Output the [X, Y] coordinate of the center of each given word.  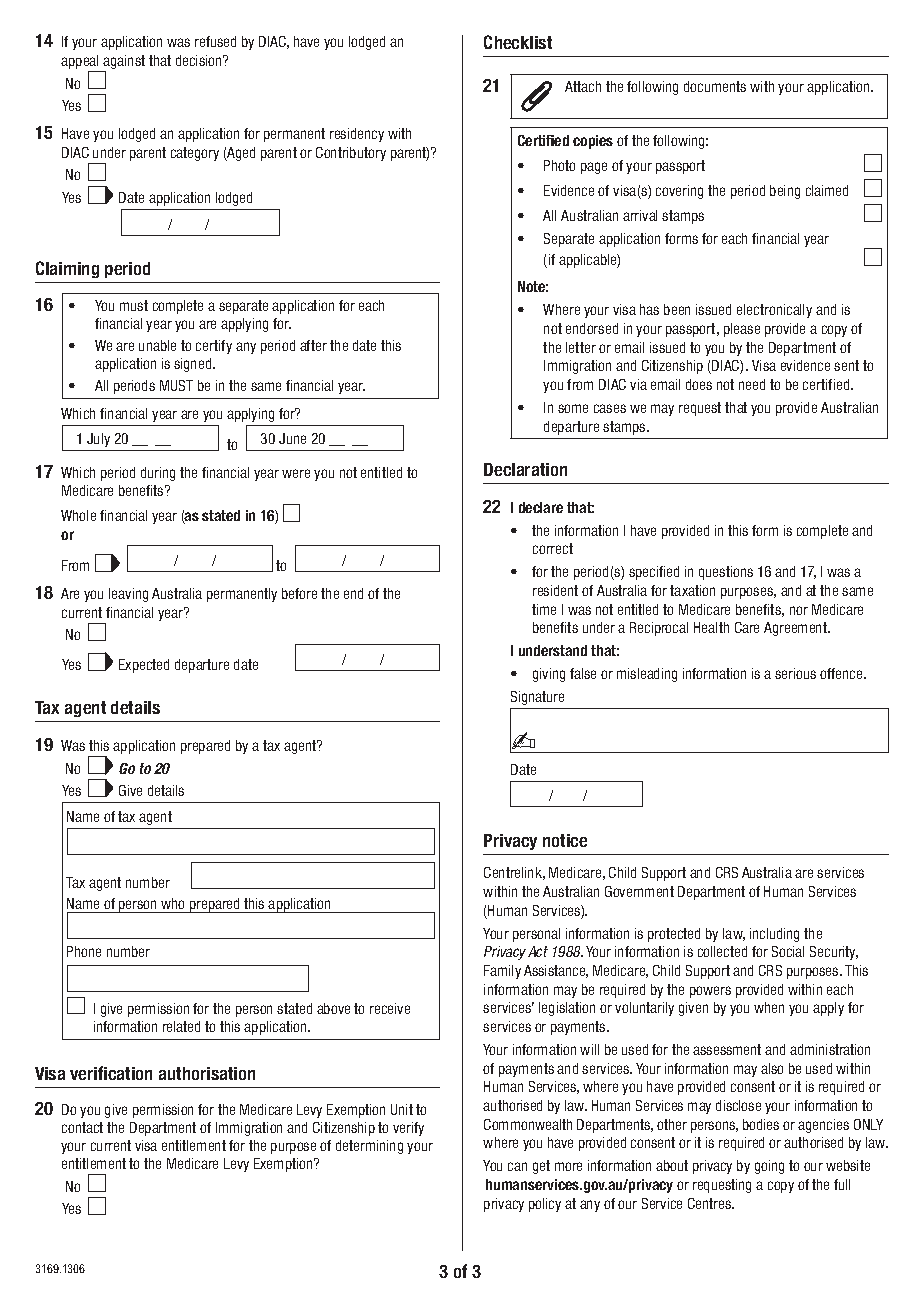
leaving [128, 595]
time [544, 609]
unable [157, 345]
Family [502, 972]
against [124, 62]
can [517, 1166]
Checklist [518, 42]
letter [581, 347]
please [742, 330]
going [769, 1167]
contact [82, 1127]
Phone [84, 951]
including [774, 935]
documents [715, 86]
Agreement [797, 629]
